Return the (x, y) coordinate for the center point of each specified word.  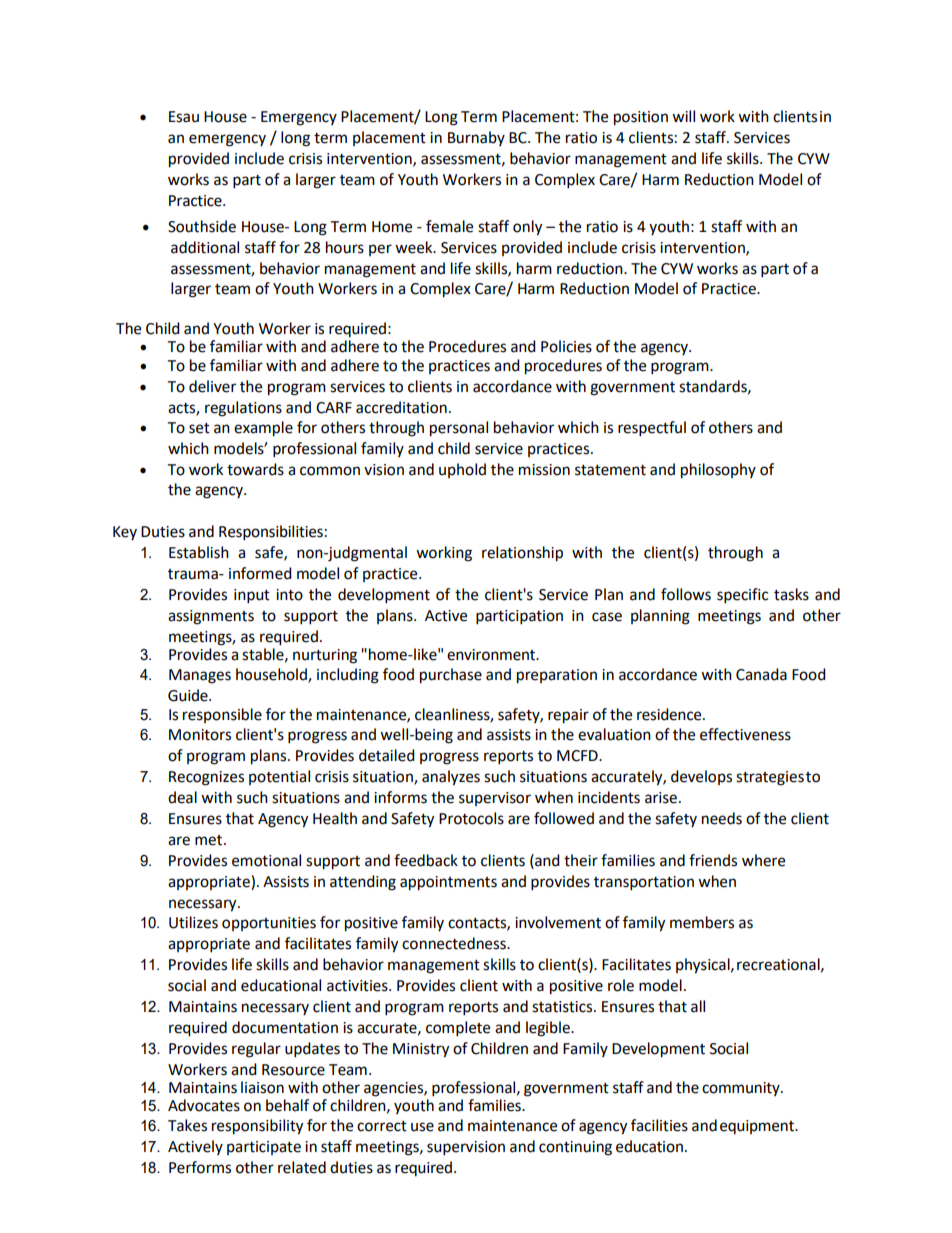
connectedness (455, 943)
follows (686, 594)
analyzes (451, 778)
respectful (652, 429)
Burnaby (476, 138)
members (702, 922)
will (683, 116)
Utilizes (193, 922)
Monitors (200, 735)
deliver (212, 386)
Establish (199, 552)
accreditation (401, 407)
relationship (522, 554)
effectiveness (745, 734)
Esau (184, 117)
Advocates (204, 1105)
